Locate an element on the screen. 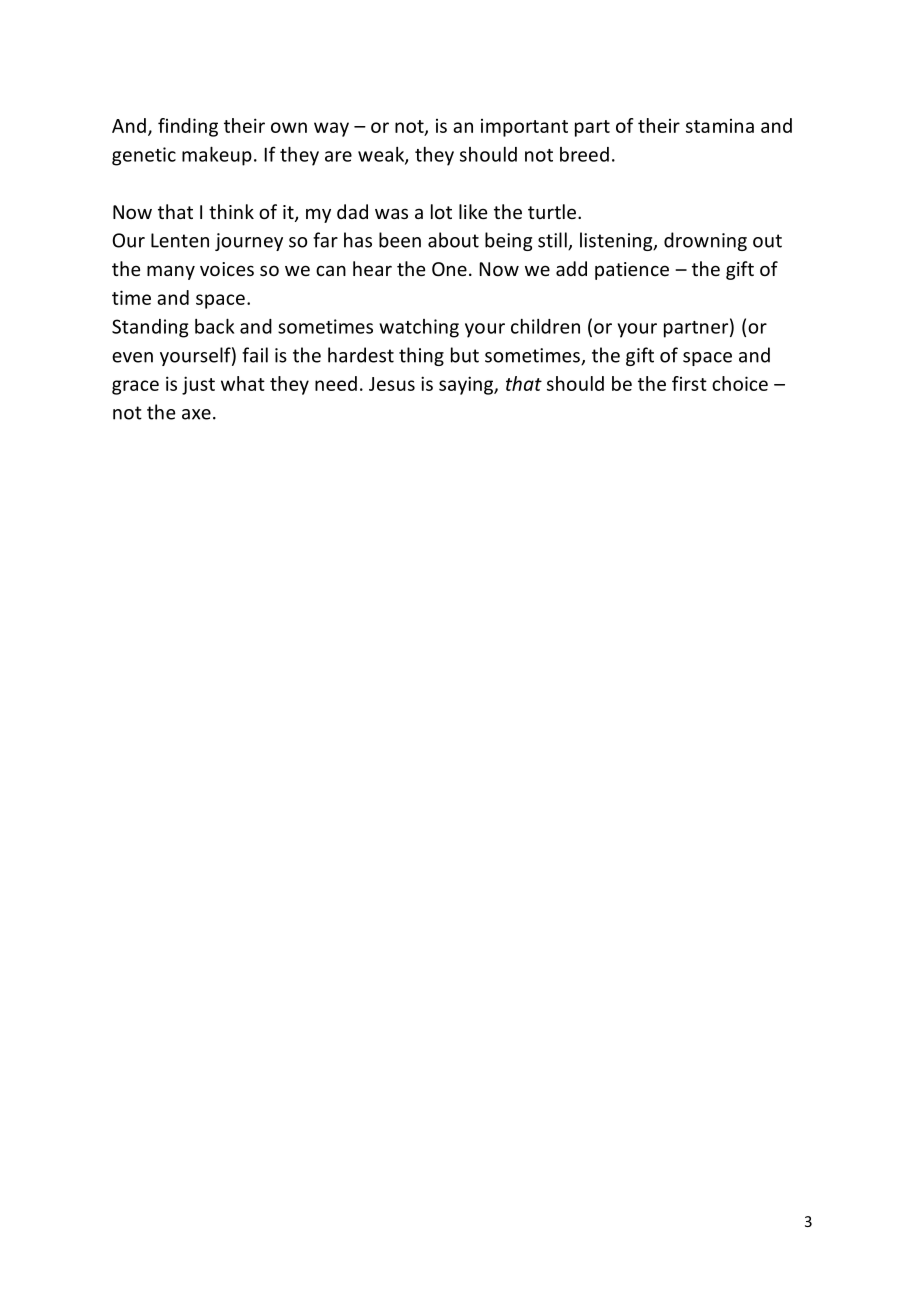 This screenshot has width=924, height=1308. finding is located at coordinates (188, 127).
